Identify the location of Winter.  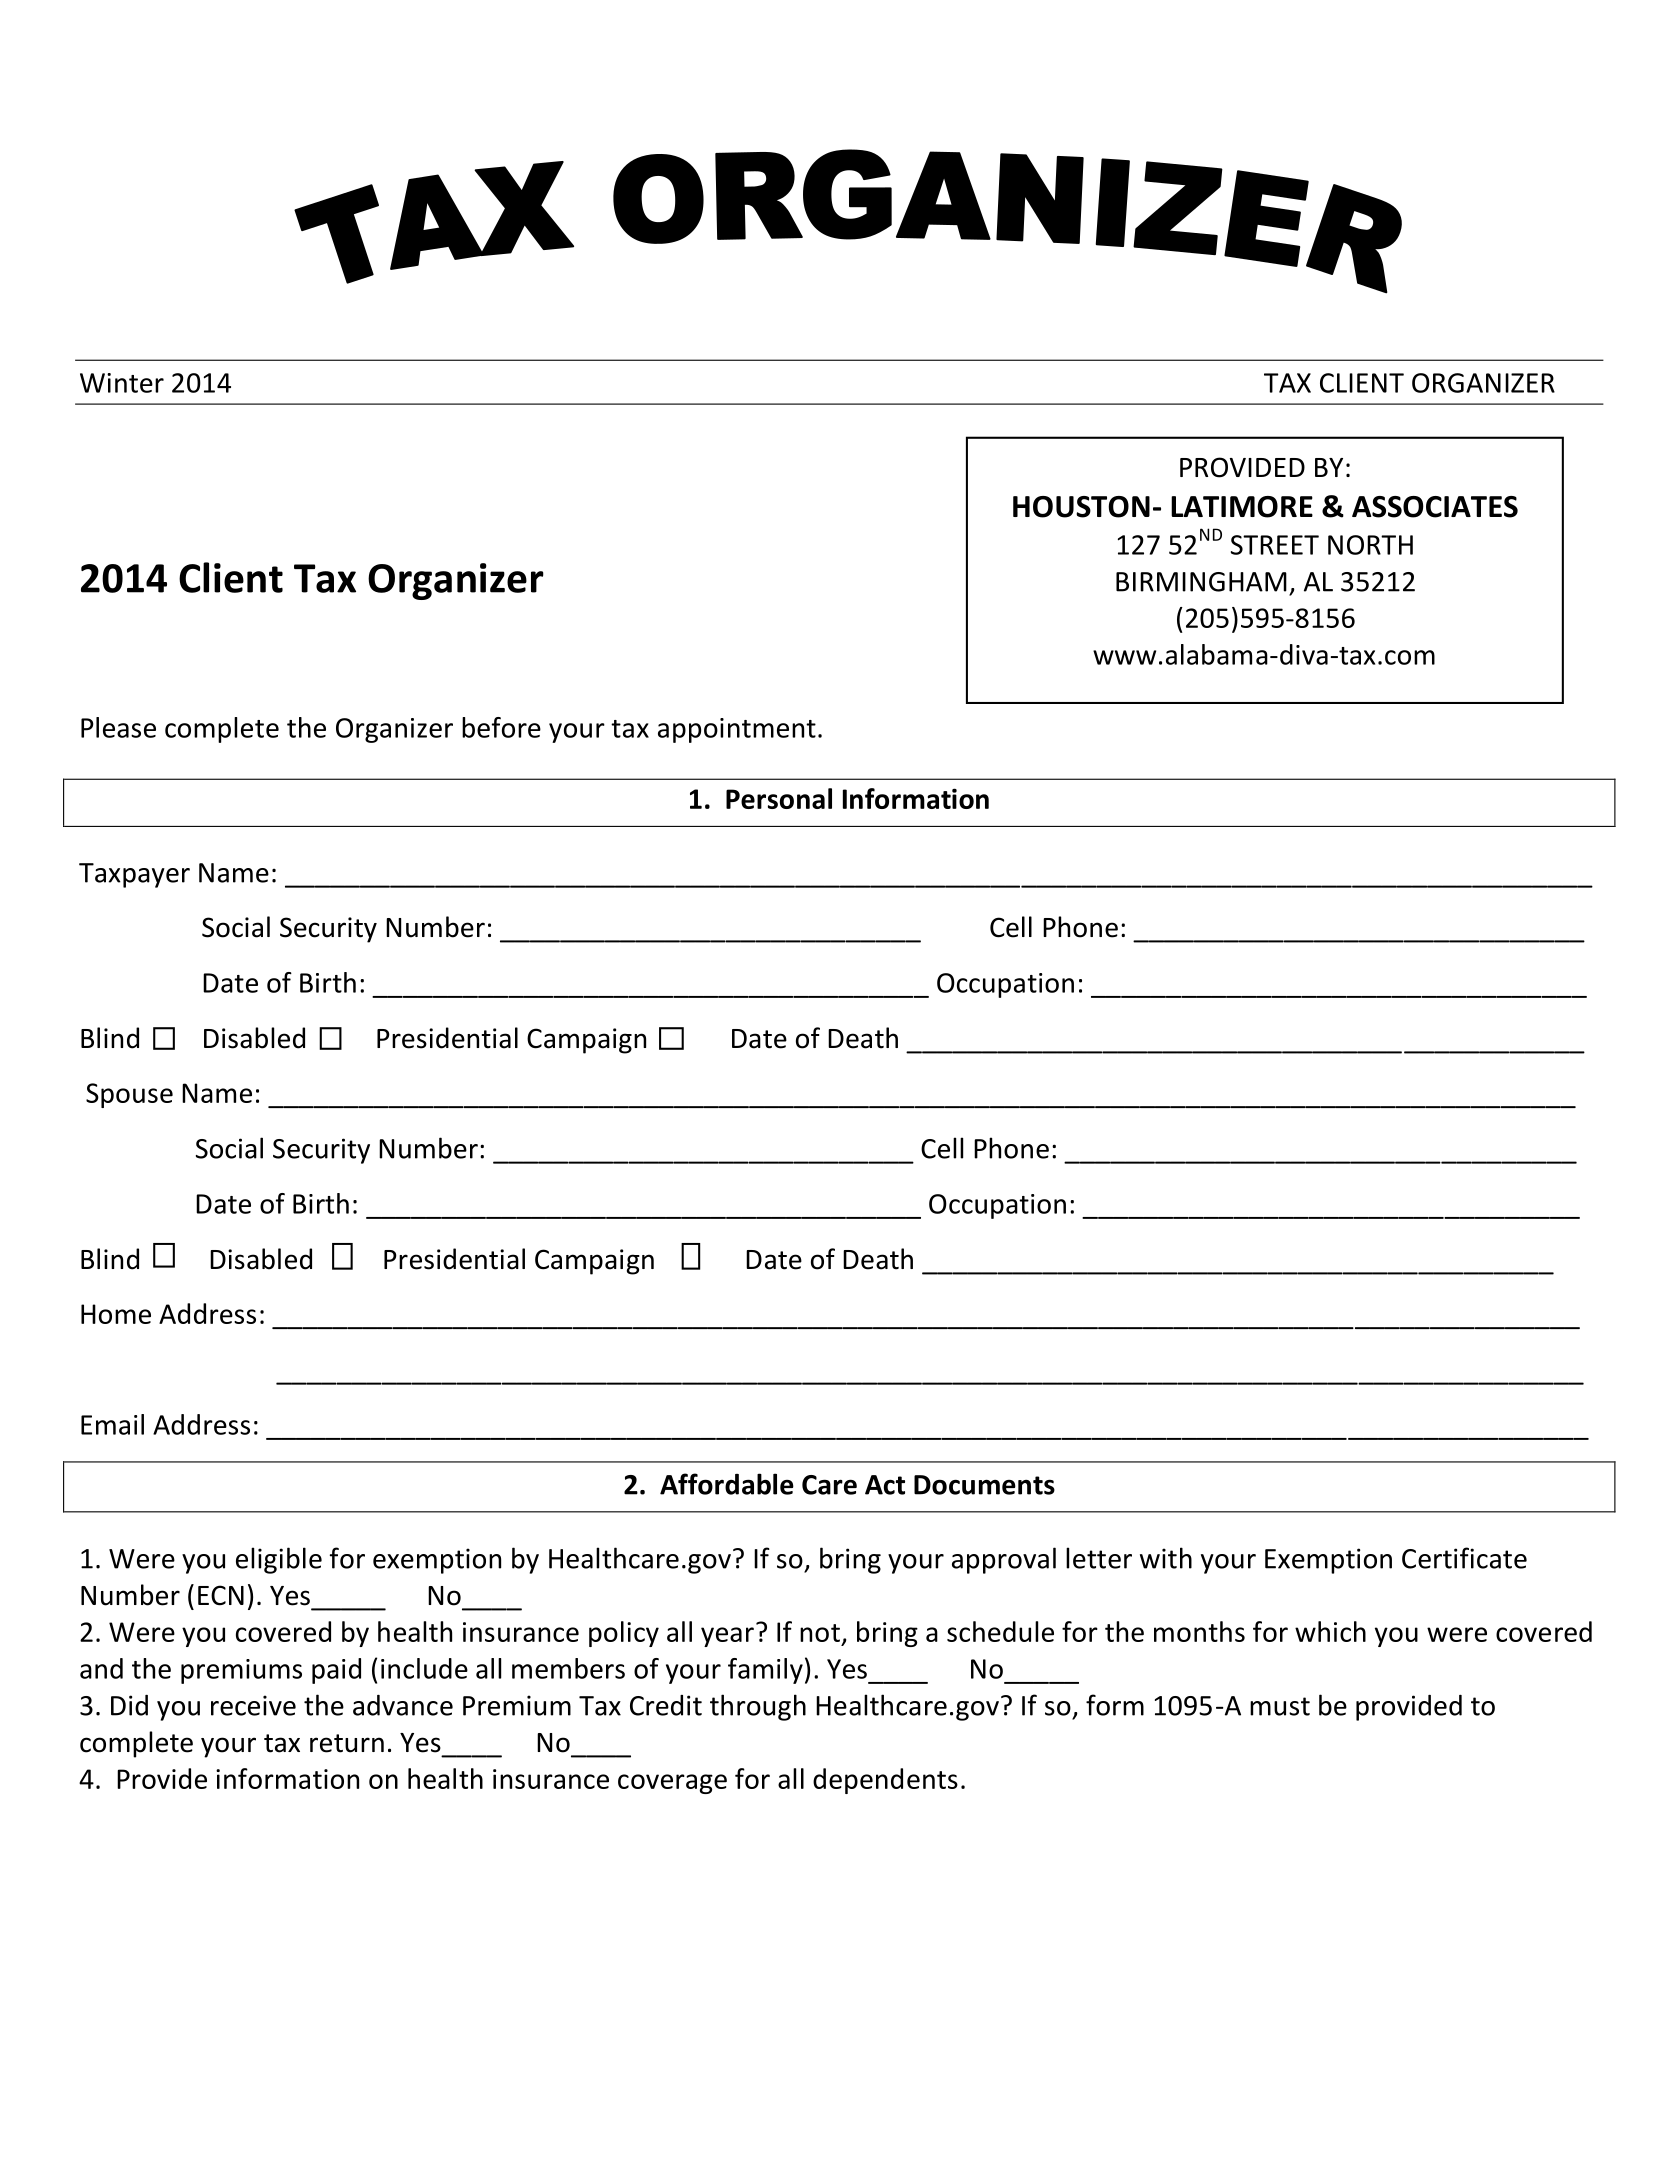
(122, 383).
